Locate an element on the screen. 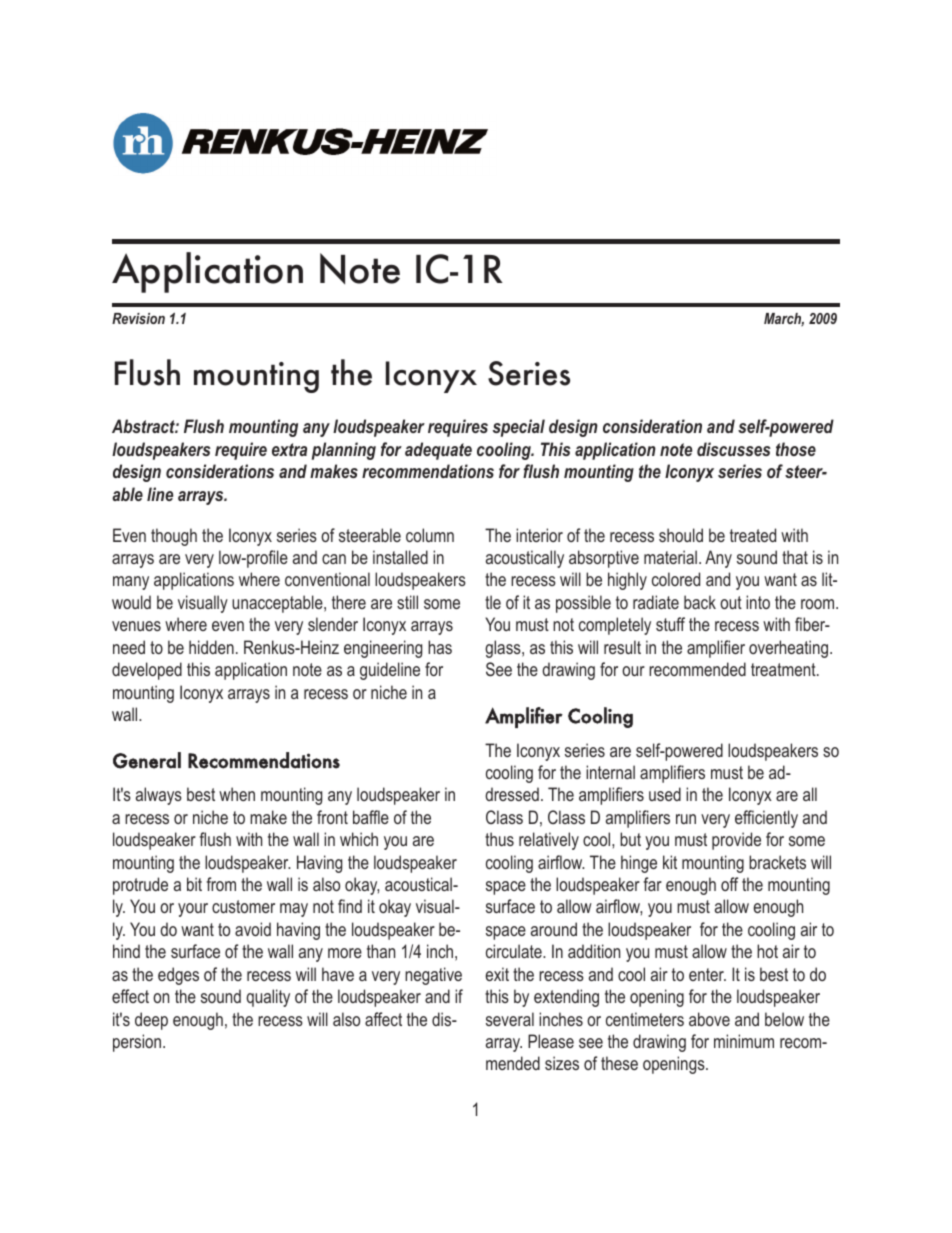 The width and height of the screenshot is (952, 1233). discusses is located at coordinates (734, 449).
